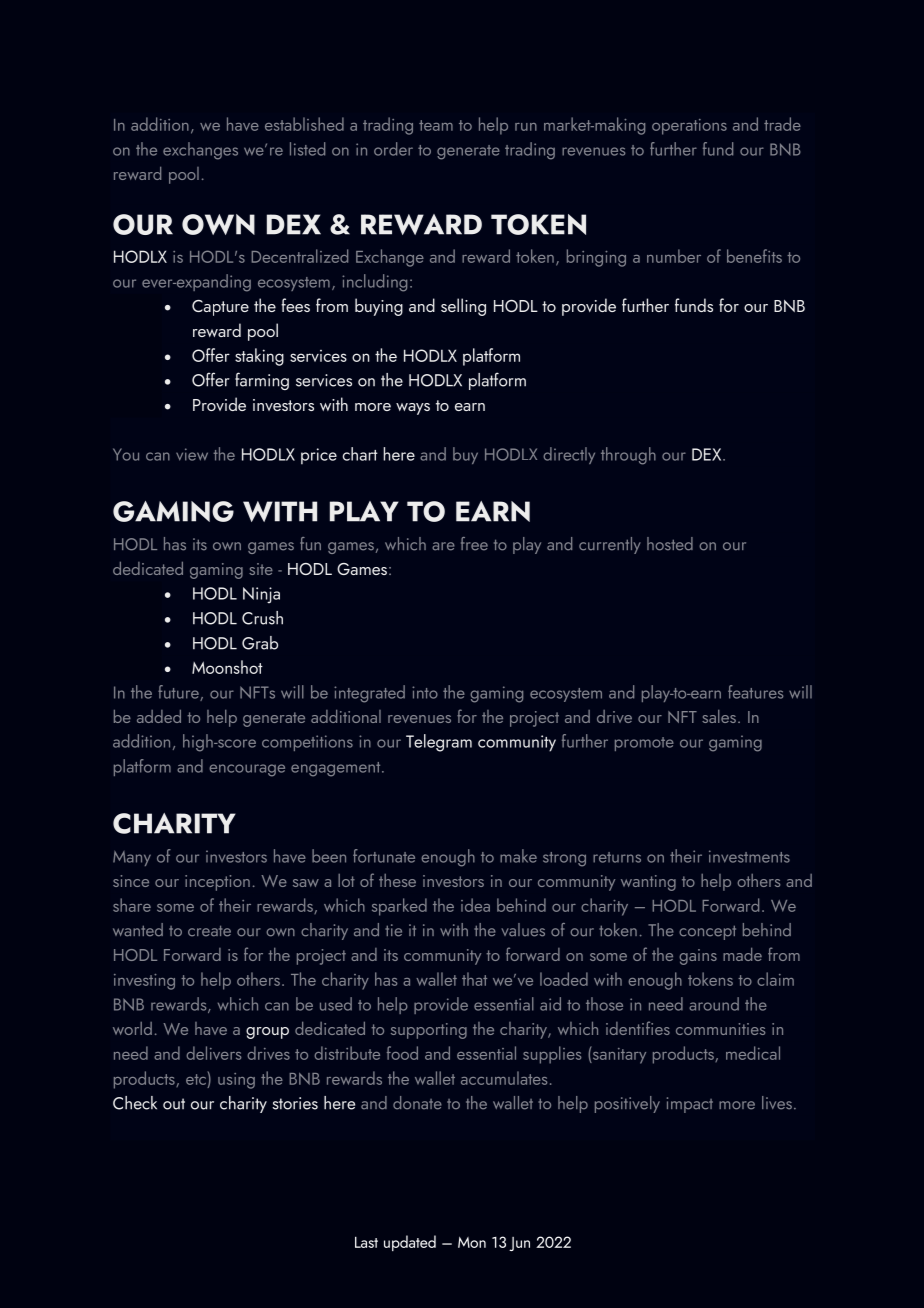 This document has width=924, height=1308. Describe the element at coordinates (472, 1242) in the document. I see `Mon` at that location.
